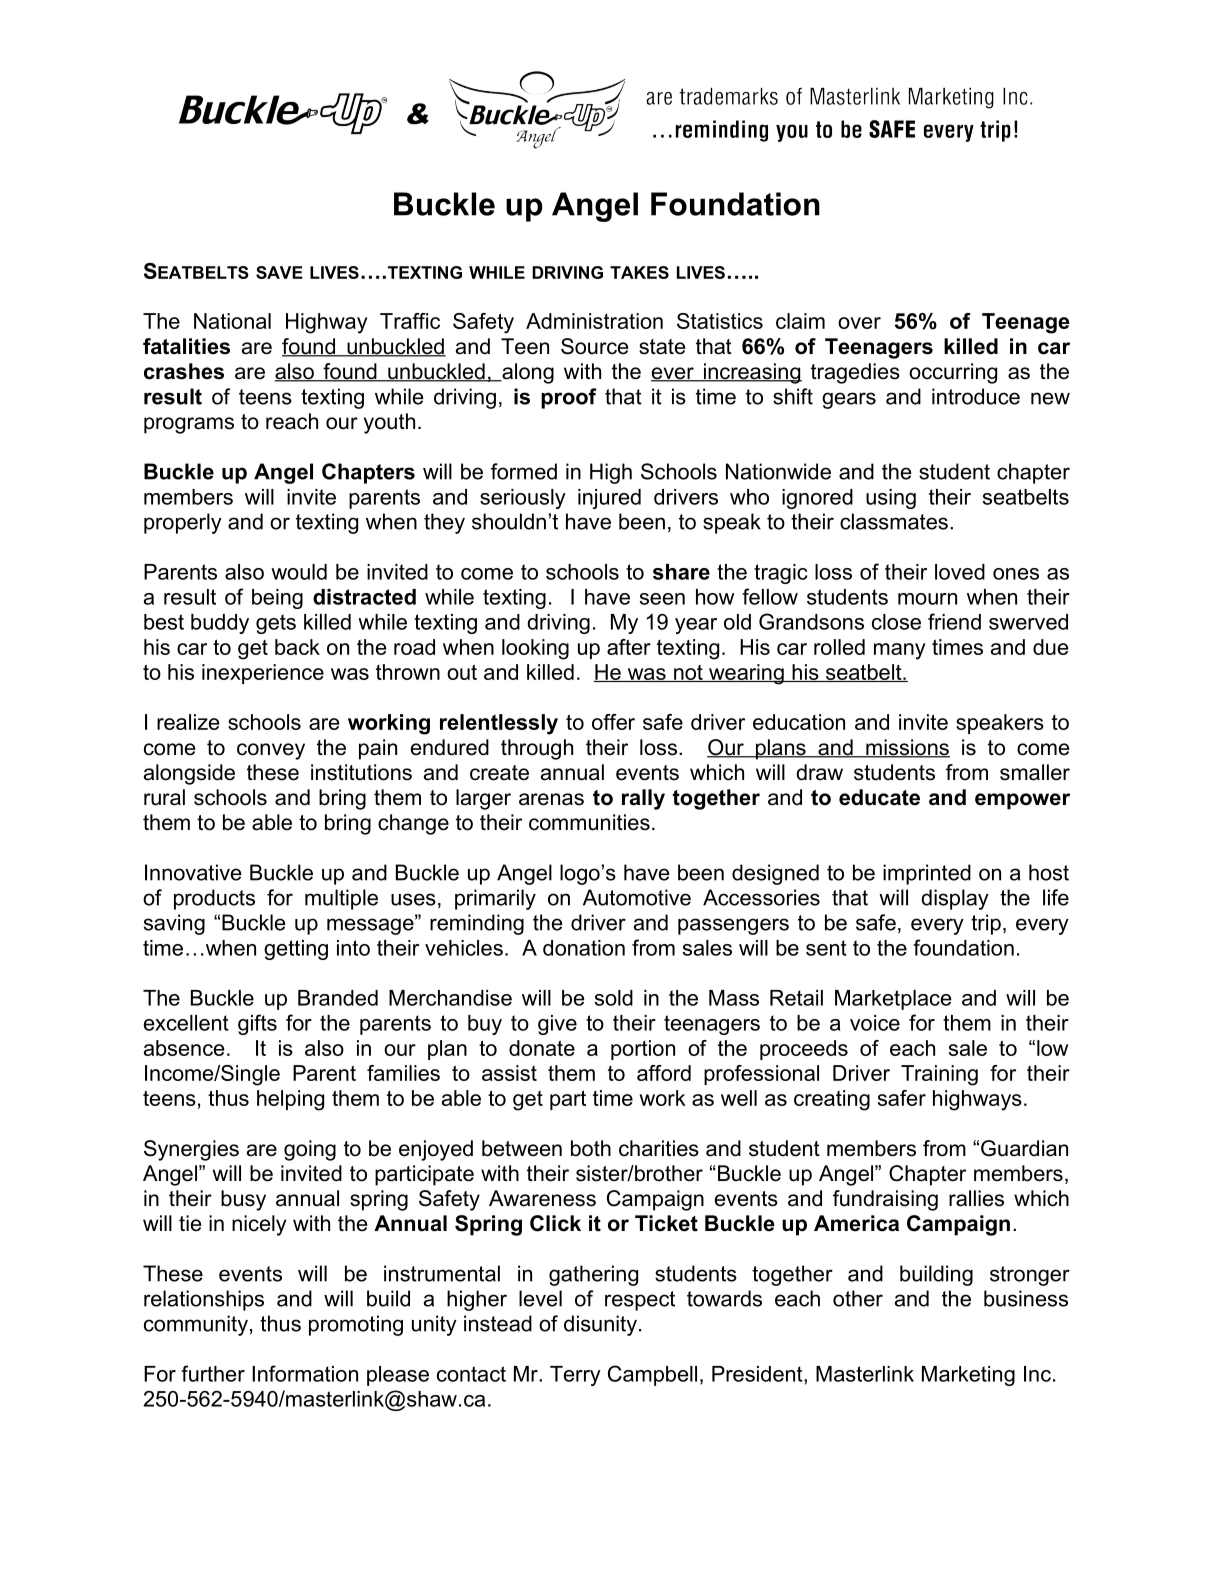 This screenshot has width=1213, height=1569. Describe the element at coordinates (614, 998) in the screenshot. I see `sold` at that location.
